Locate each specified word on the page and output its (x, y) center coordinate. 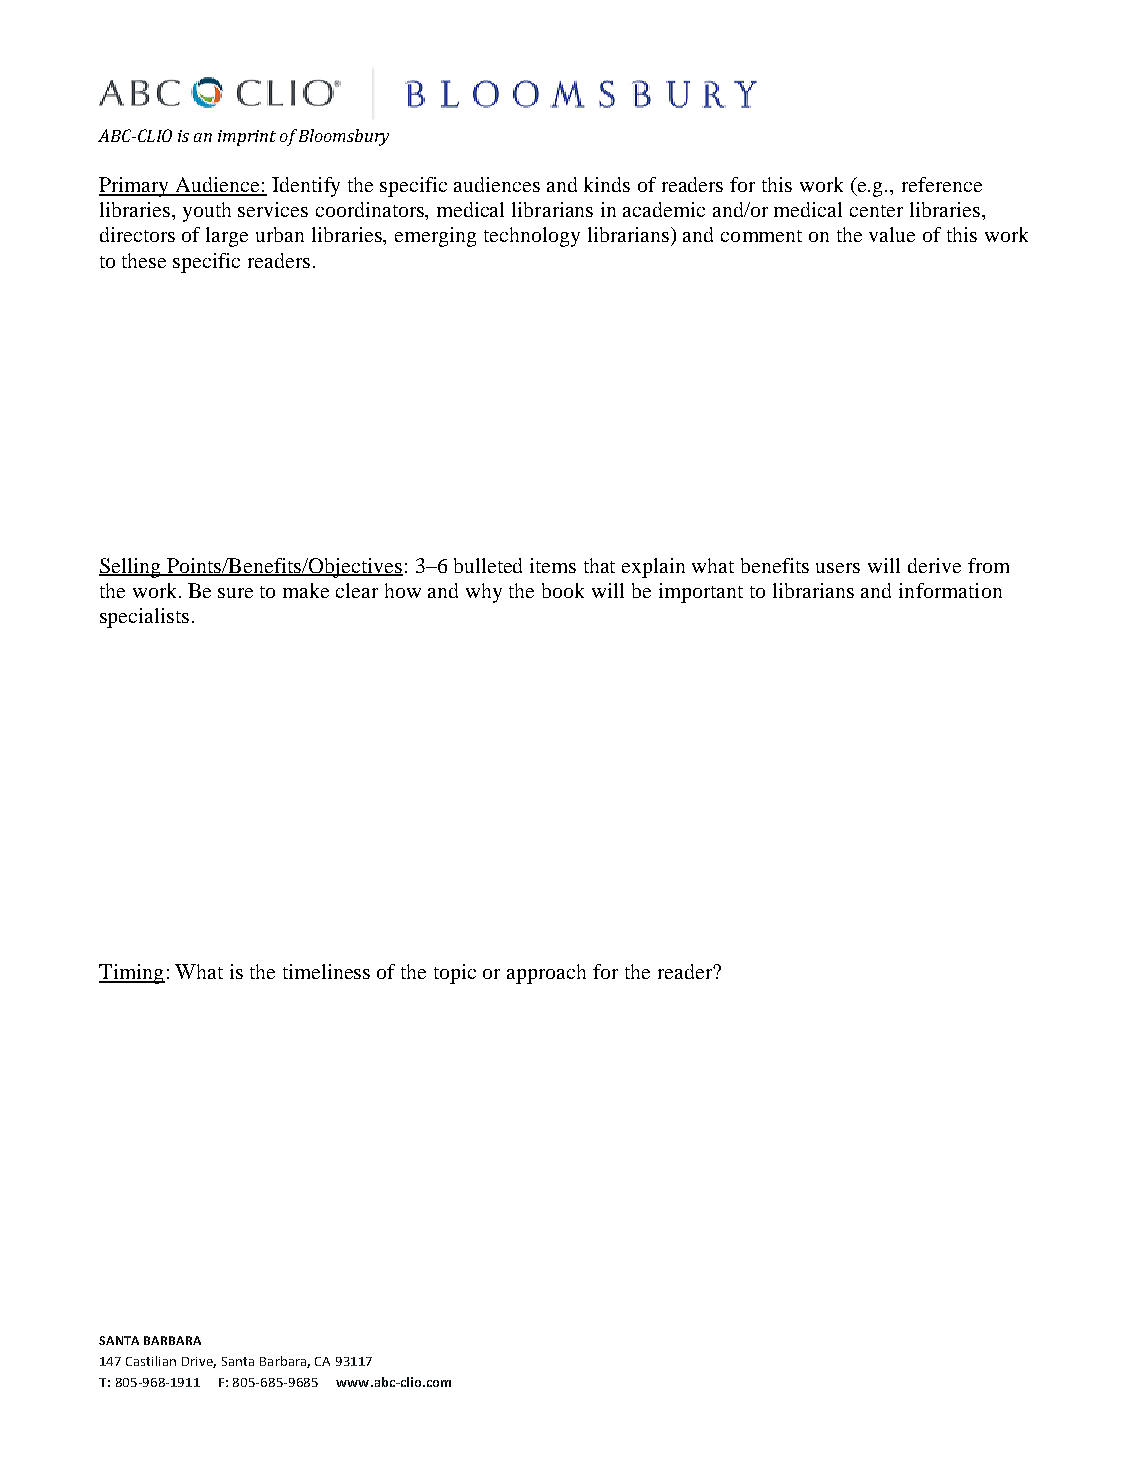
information (950, 590)
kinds (607, 184)
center (876, 211)
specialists (144, 618)
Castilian (151, 1361)
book (563, 590)
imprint (247, 138)
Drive (199, 1362)
